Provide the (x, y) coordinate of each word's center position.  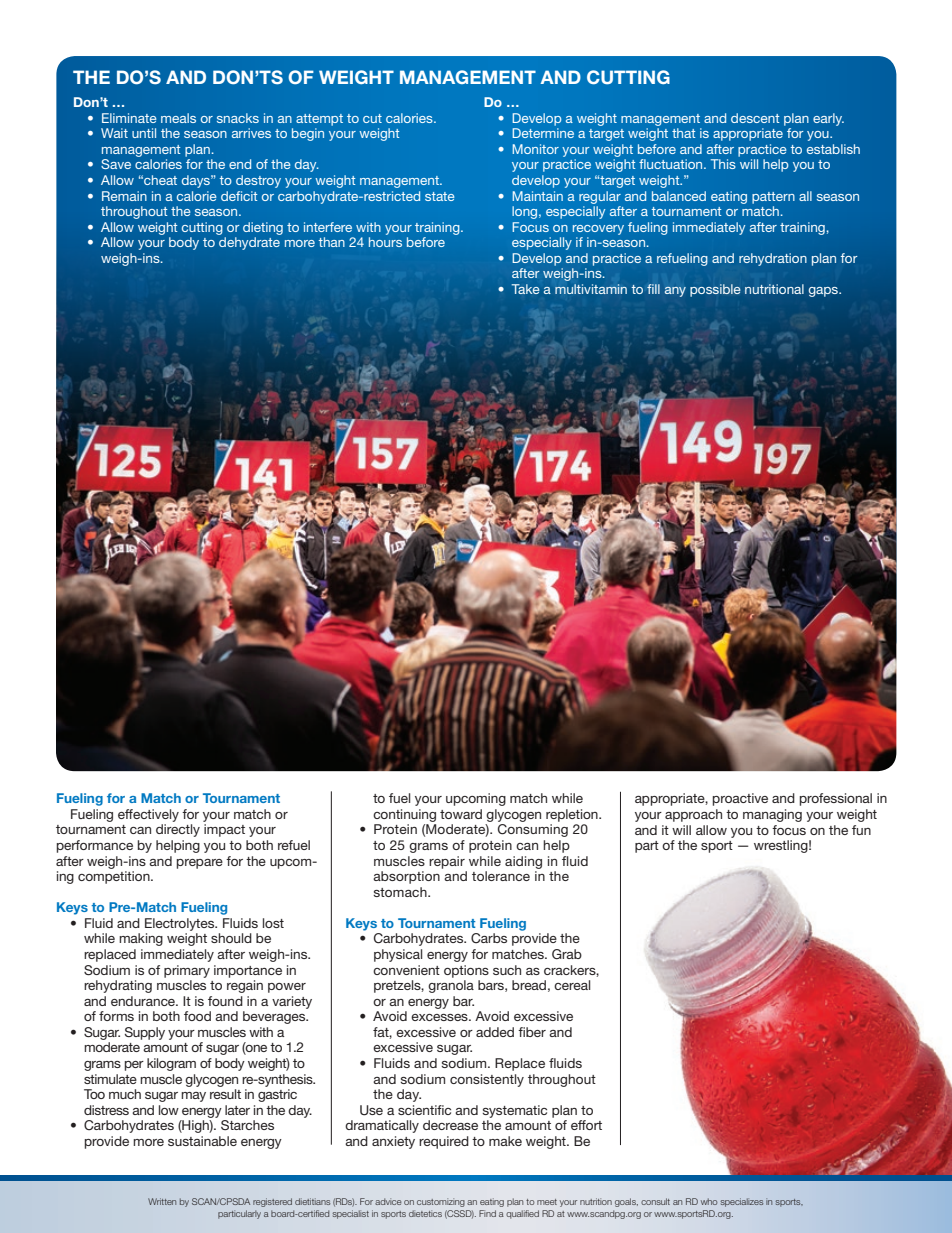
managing (772, 815)
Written (162, 1201)
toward (461, 814)
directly (178, 830)
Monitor (536, 149)
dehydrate (249, 243)
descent (755, 118)
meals (178, 118)
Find (487, 1213)
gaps (824, 292)
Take (525, 289)
